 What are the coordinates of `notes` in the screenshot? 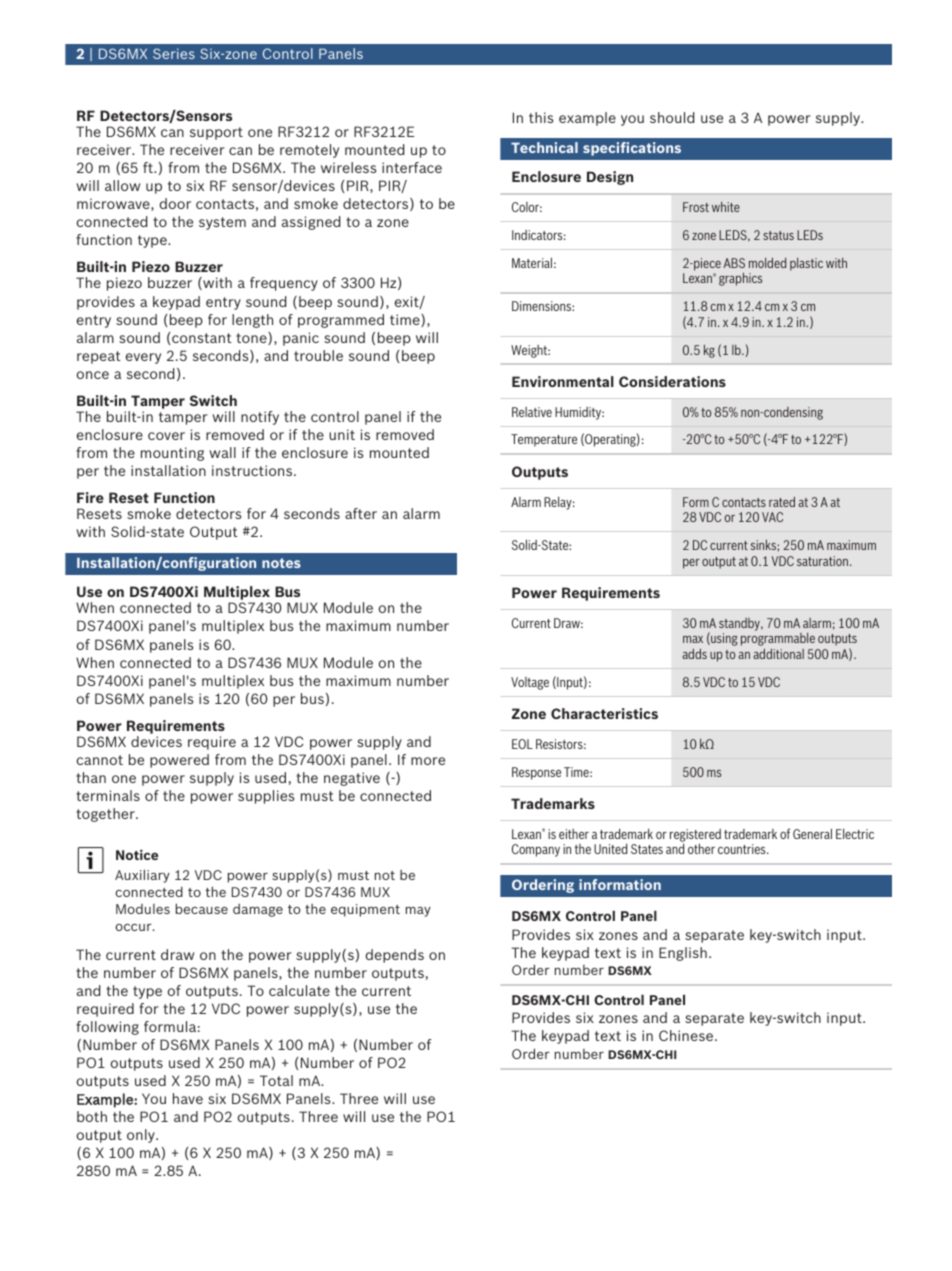 It's located at (281, 563).
